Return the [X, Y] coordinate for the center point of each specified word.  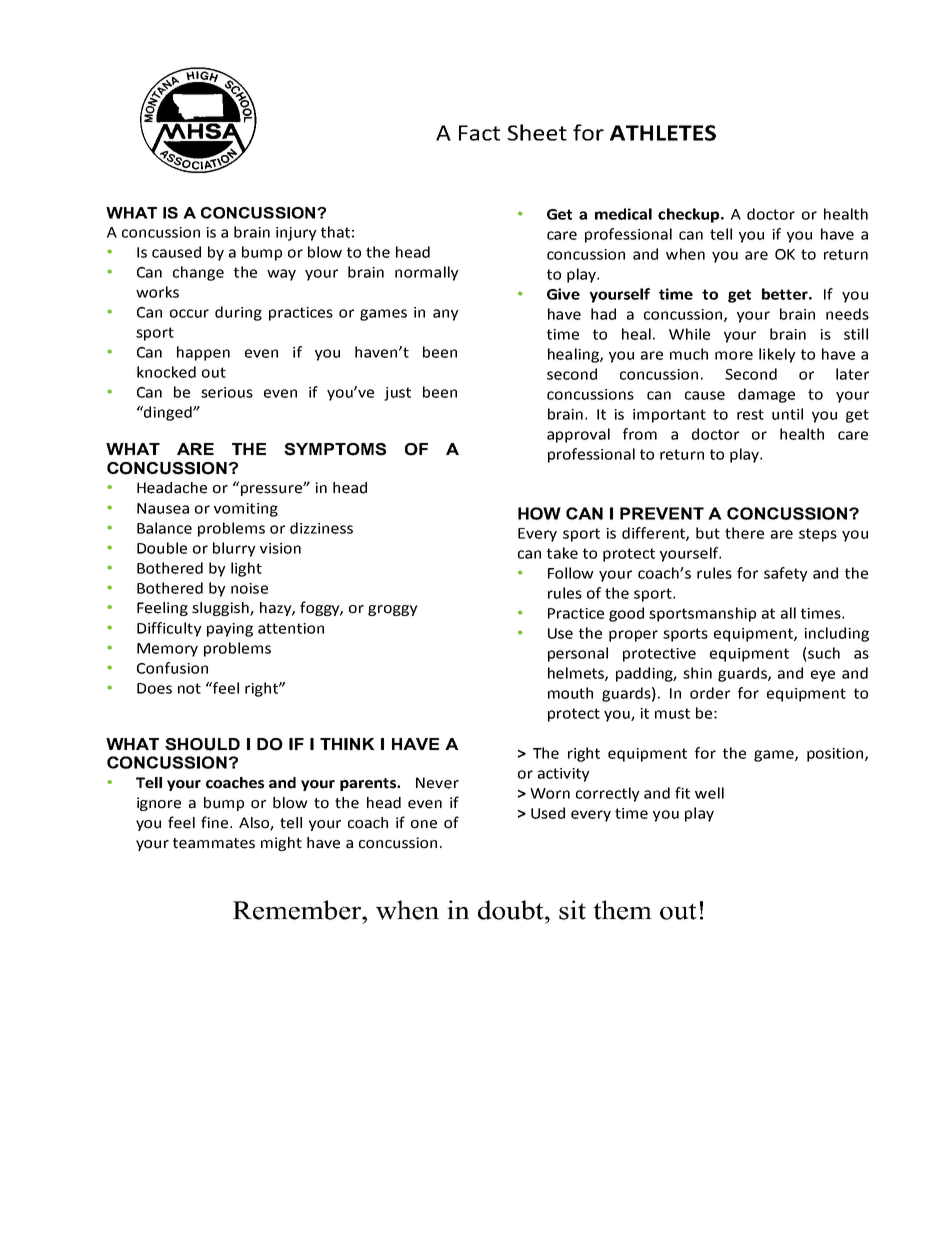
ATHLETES [663, 133]
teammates [214, 843]
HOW [539, 513]
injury [296, 234]
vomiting [246, 510]
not [189, 688]
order [710, 693]
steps [818, 535]
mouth [570, 693]
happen [203, 353]
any [446, 315]
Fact [479, 133]
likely [777, 355]
